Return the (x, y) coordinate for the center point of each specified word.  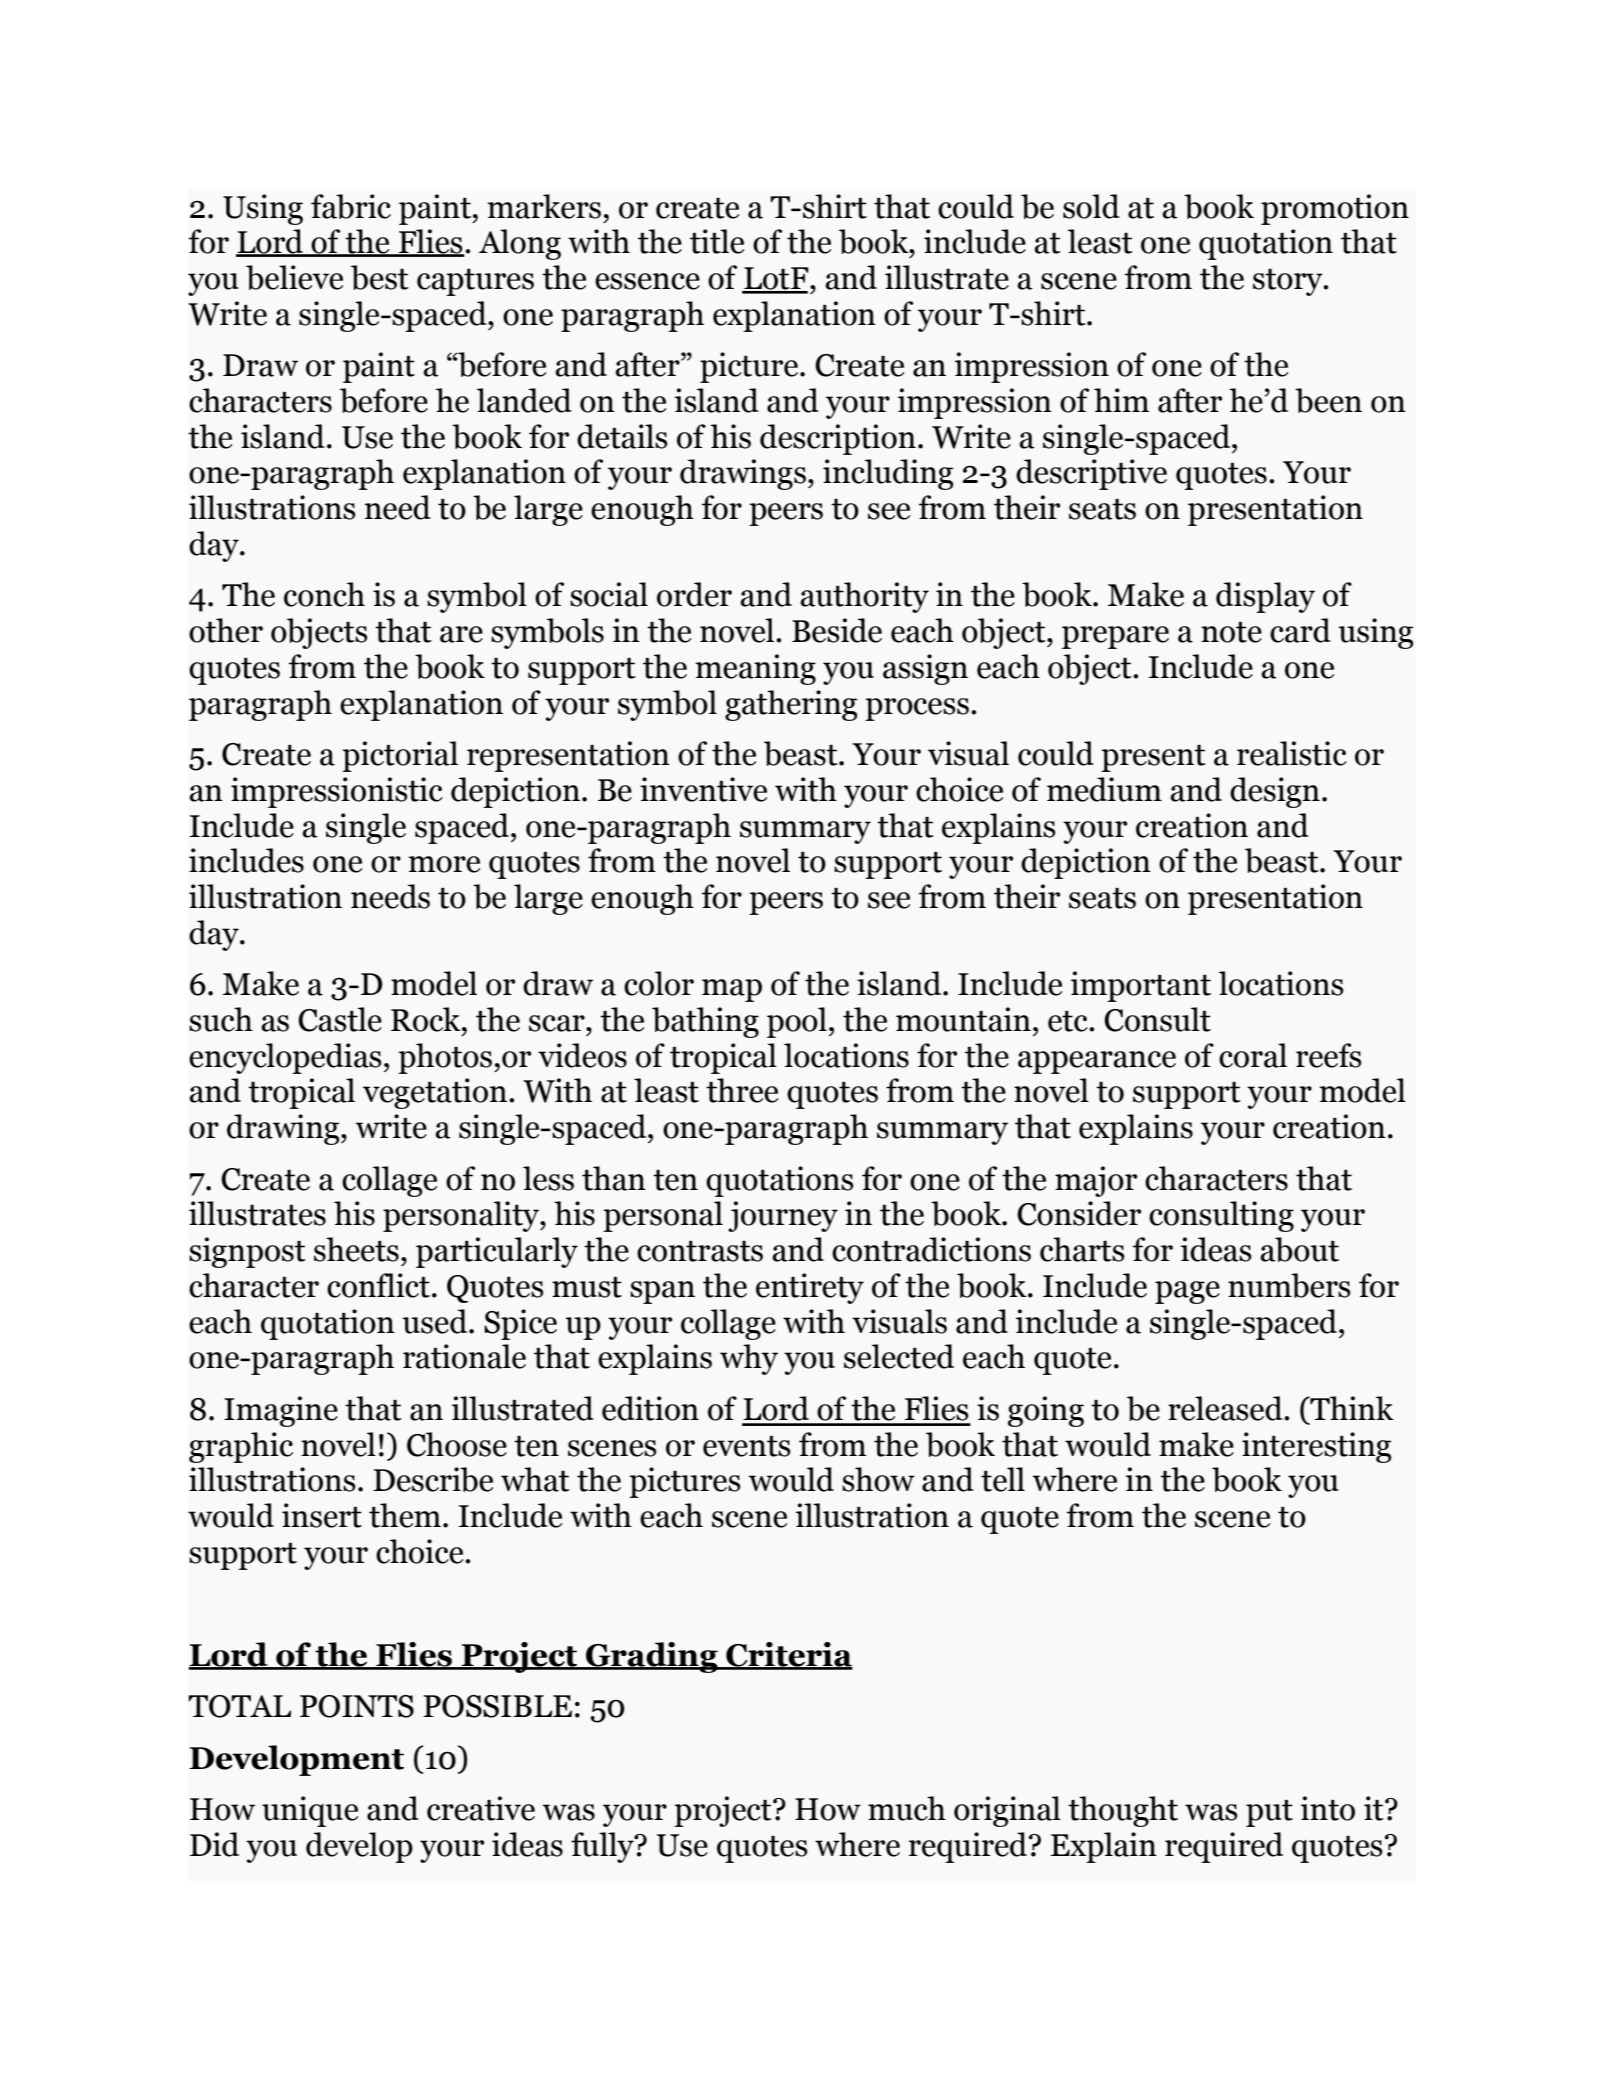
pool (797, 1022)
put (1269, 1813)
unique (310, 1811)
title (717, 241)
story (1289, 282)
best (380, 277)
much (907, 1808)
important (1141, 986)
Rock (427, 1019)
